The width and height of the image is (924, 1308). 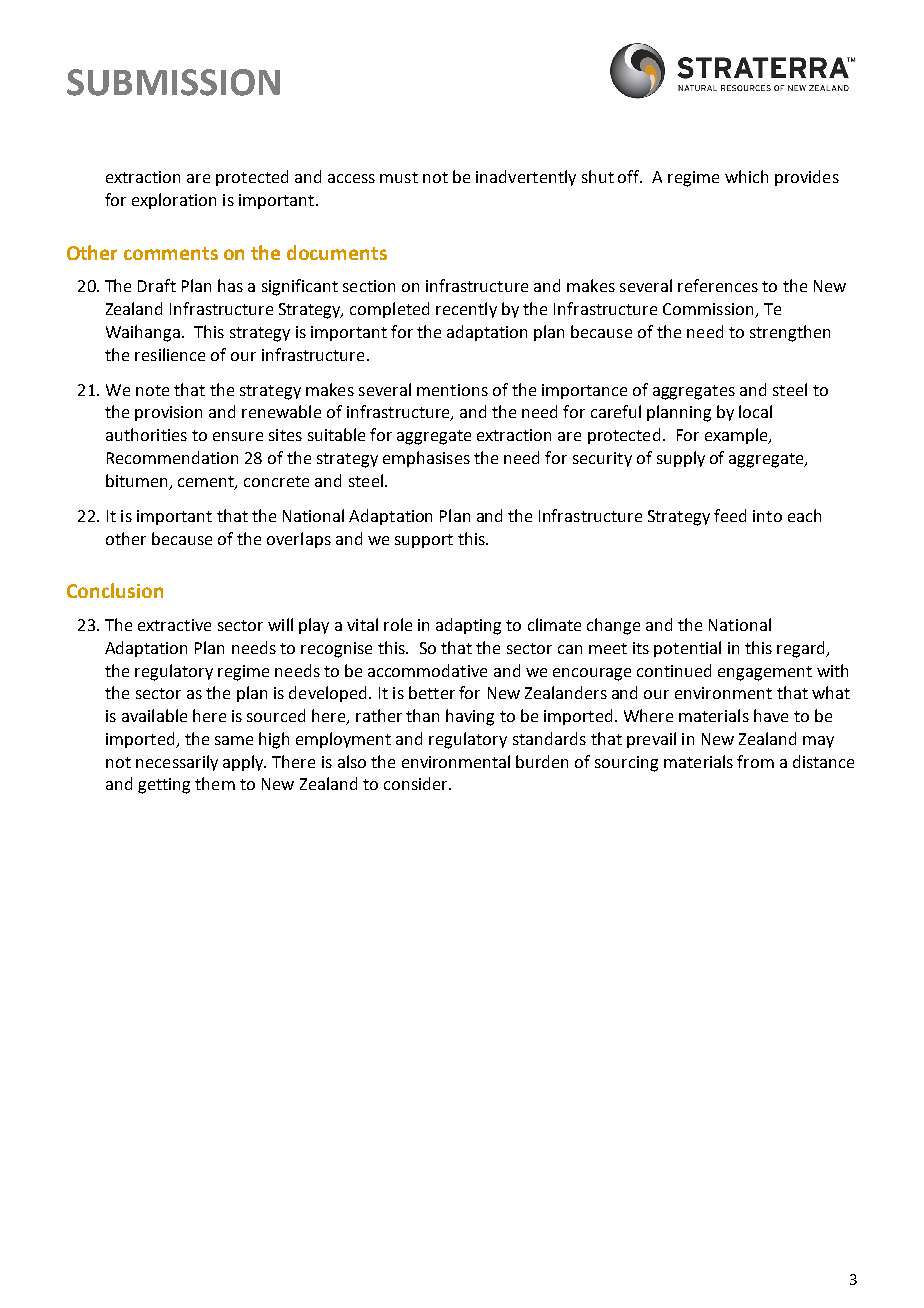 What do you see at coordinates (177, 763) in the image?
I see `necessarily` at bounding box center [177, 763].
